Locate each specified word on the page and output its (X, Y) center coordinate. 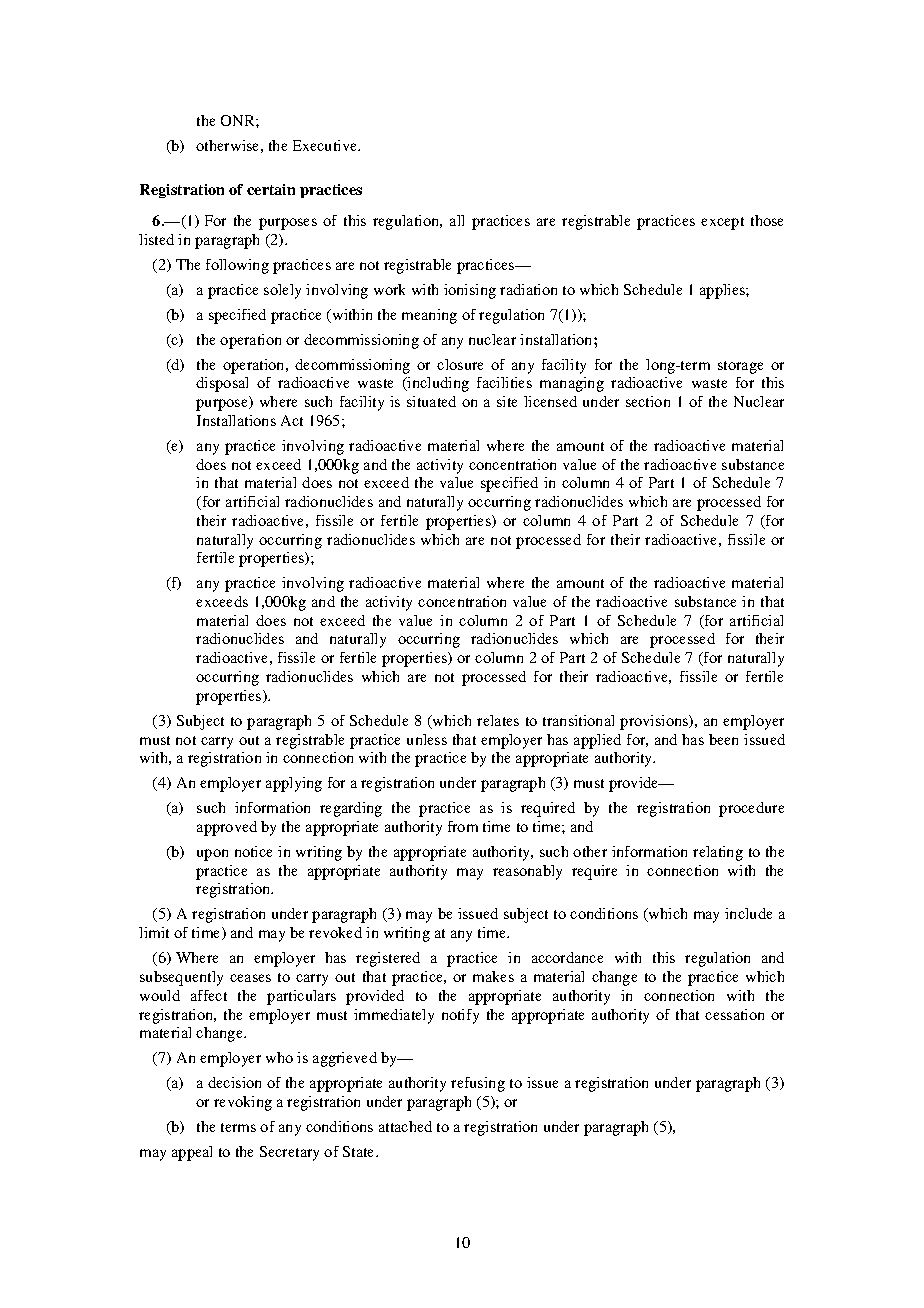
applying (294, 784)
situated (431, 401)
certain (271, 189)
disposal (222, 384)
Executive (326, 145)
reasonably (527, 872)
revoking (243, 1103)
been (723, 739)
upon (212, 855)
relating (718, 853)
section (648, 401)
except (722, 223)
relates (498, 720)
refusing (478, 1084)
